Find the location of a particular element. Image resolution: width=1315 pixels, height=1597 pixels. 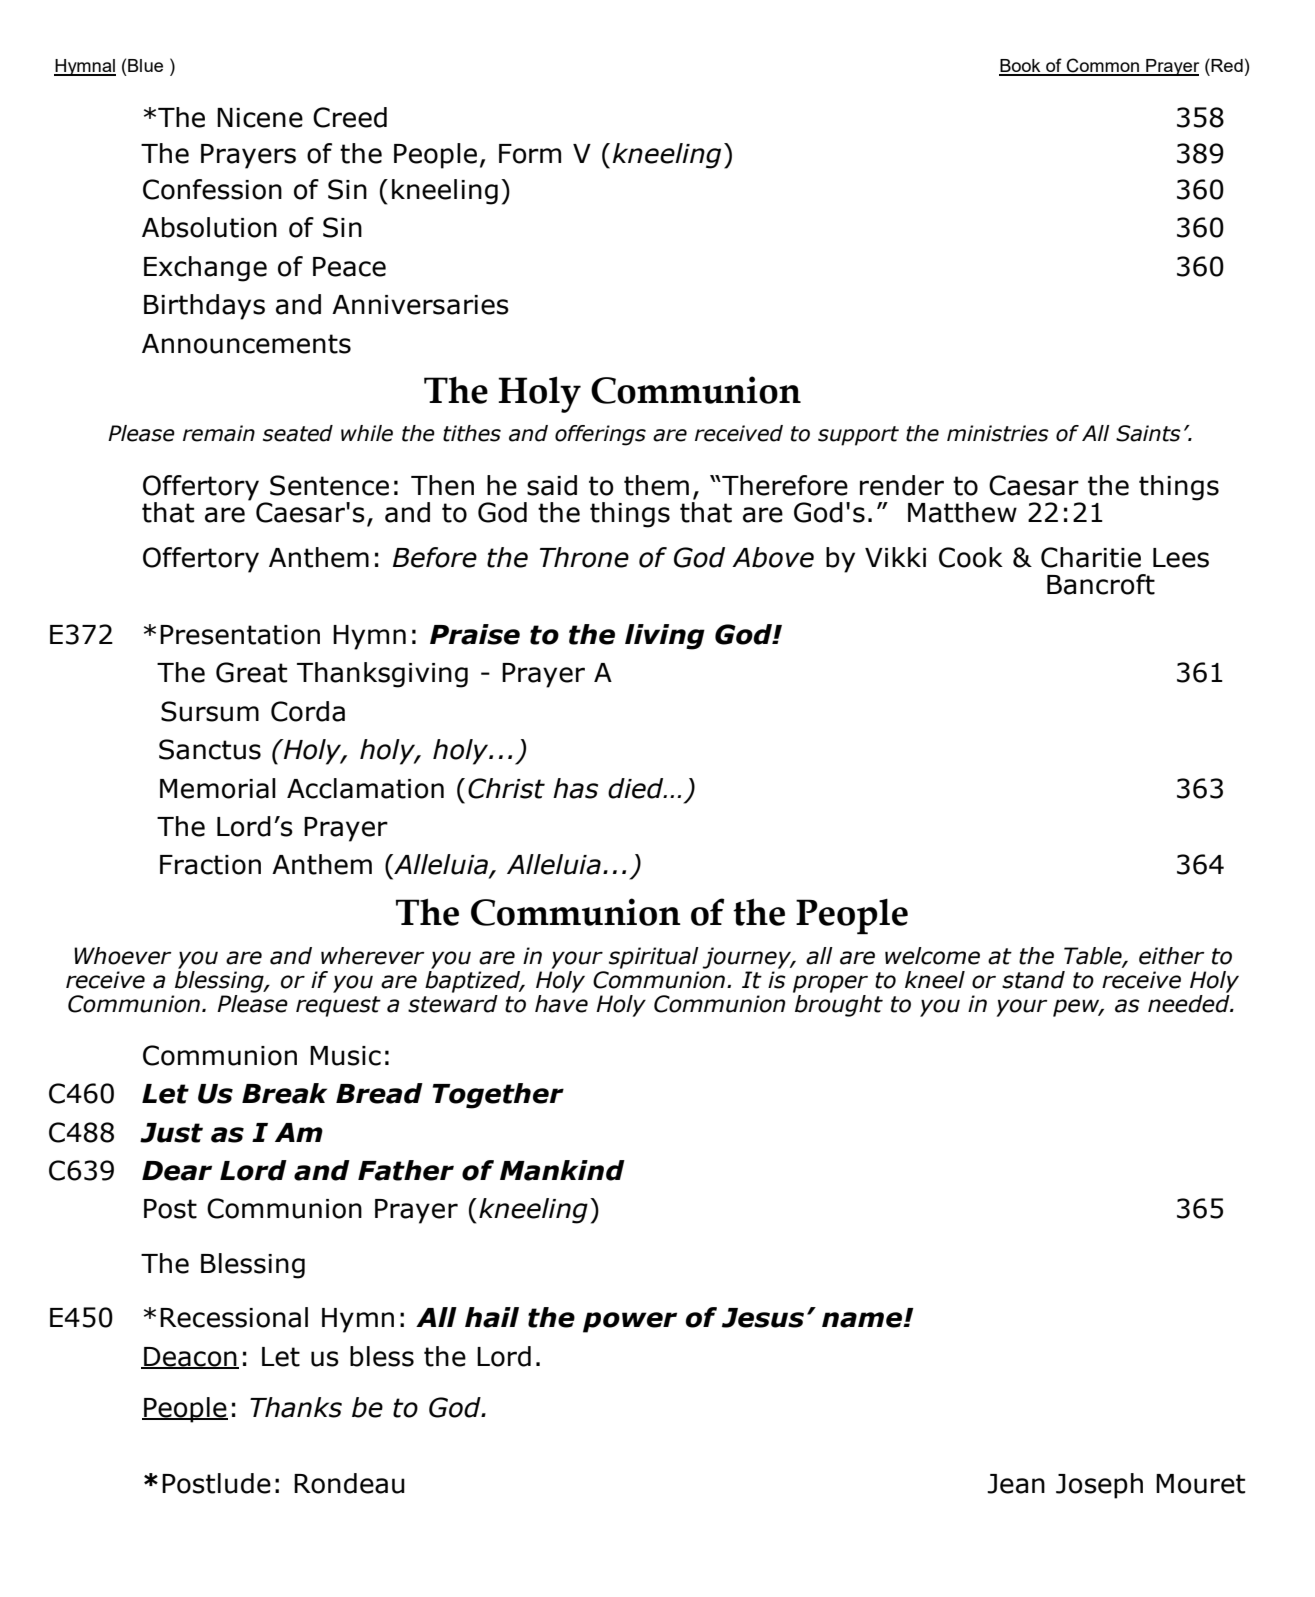

power is located at coordinates (630, 1322).
